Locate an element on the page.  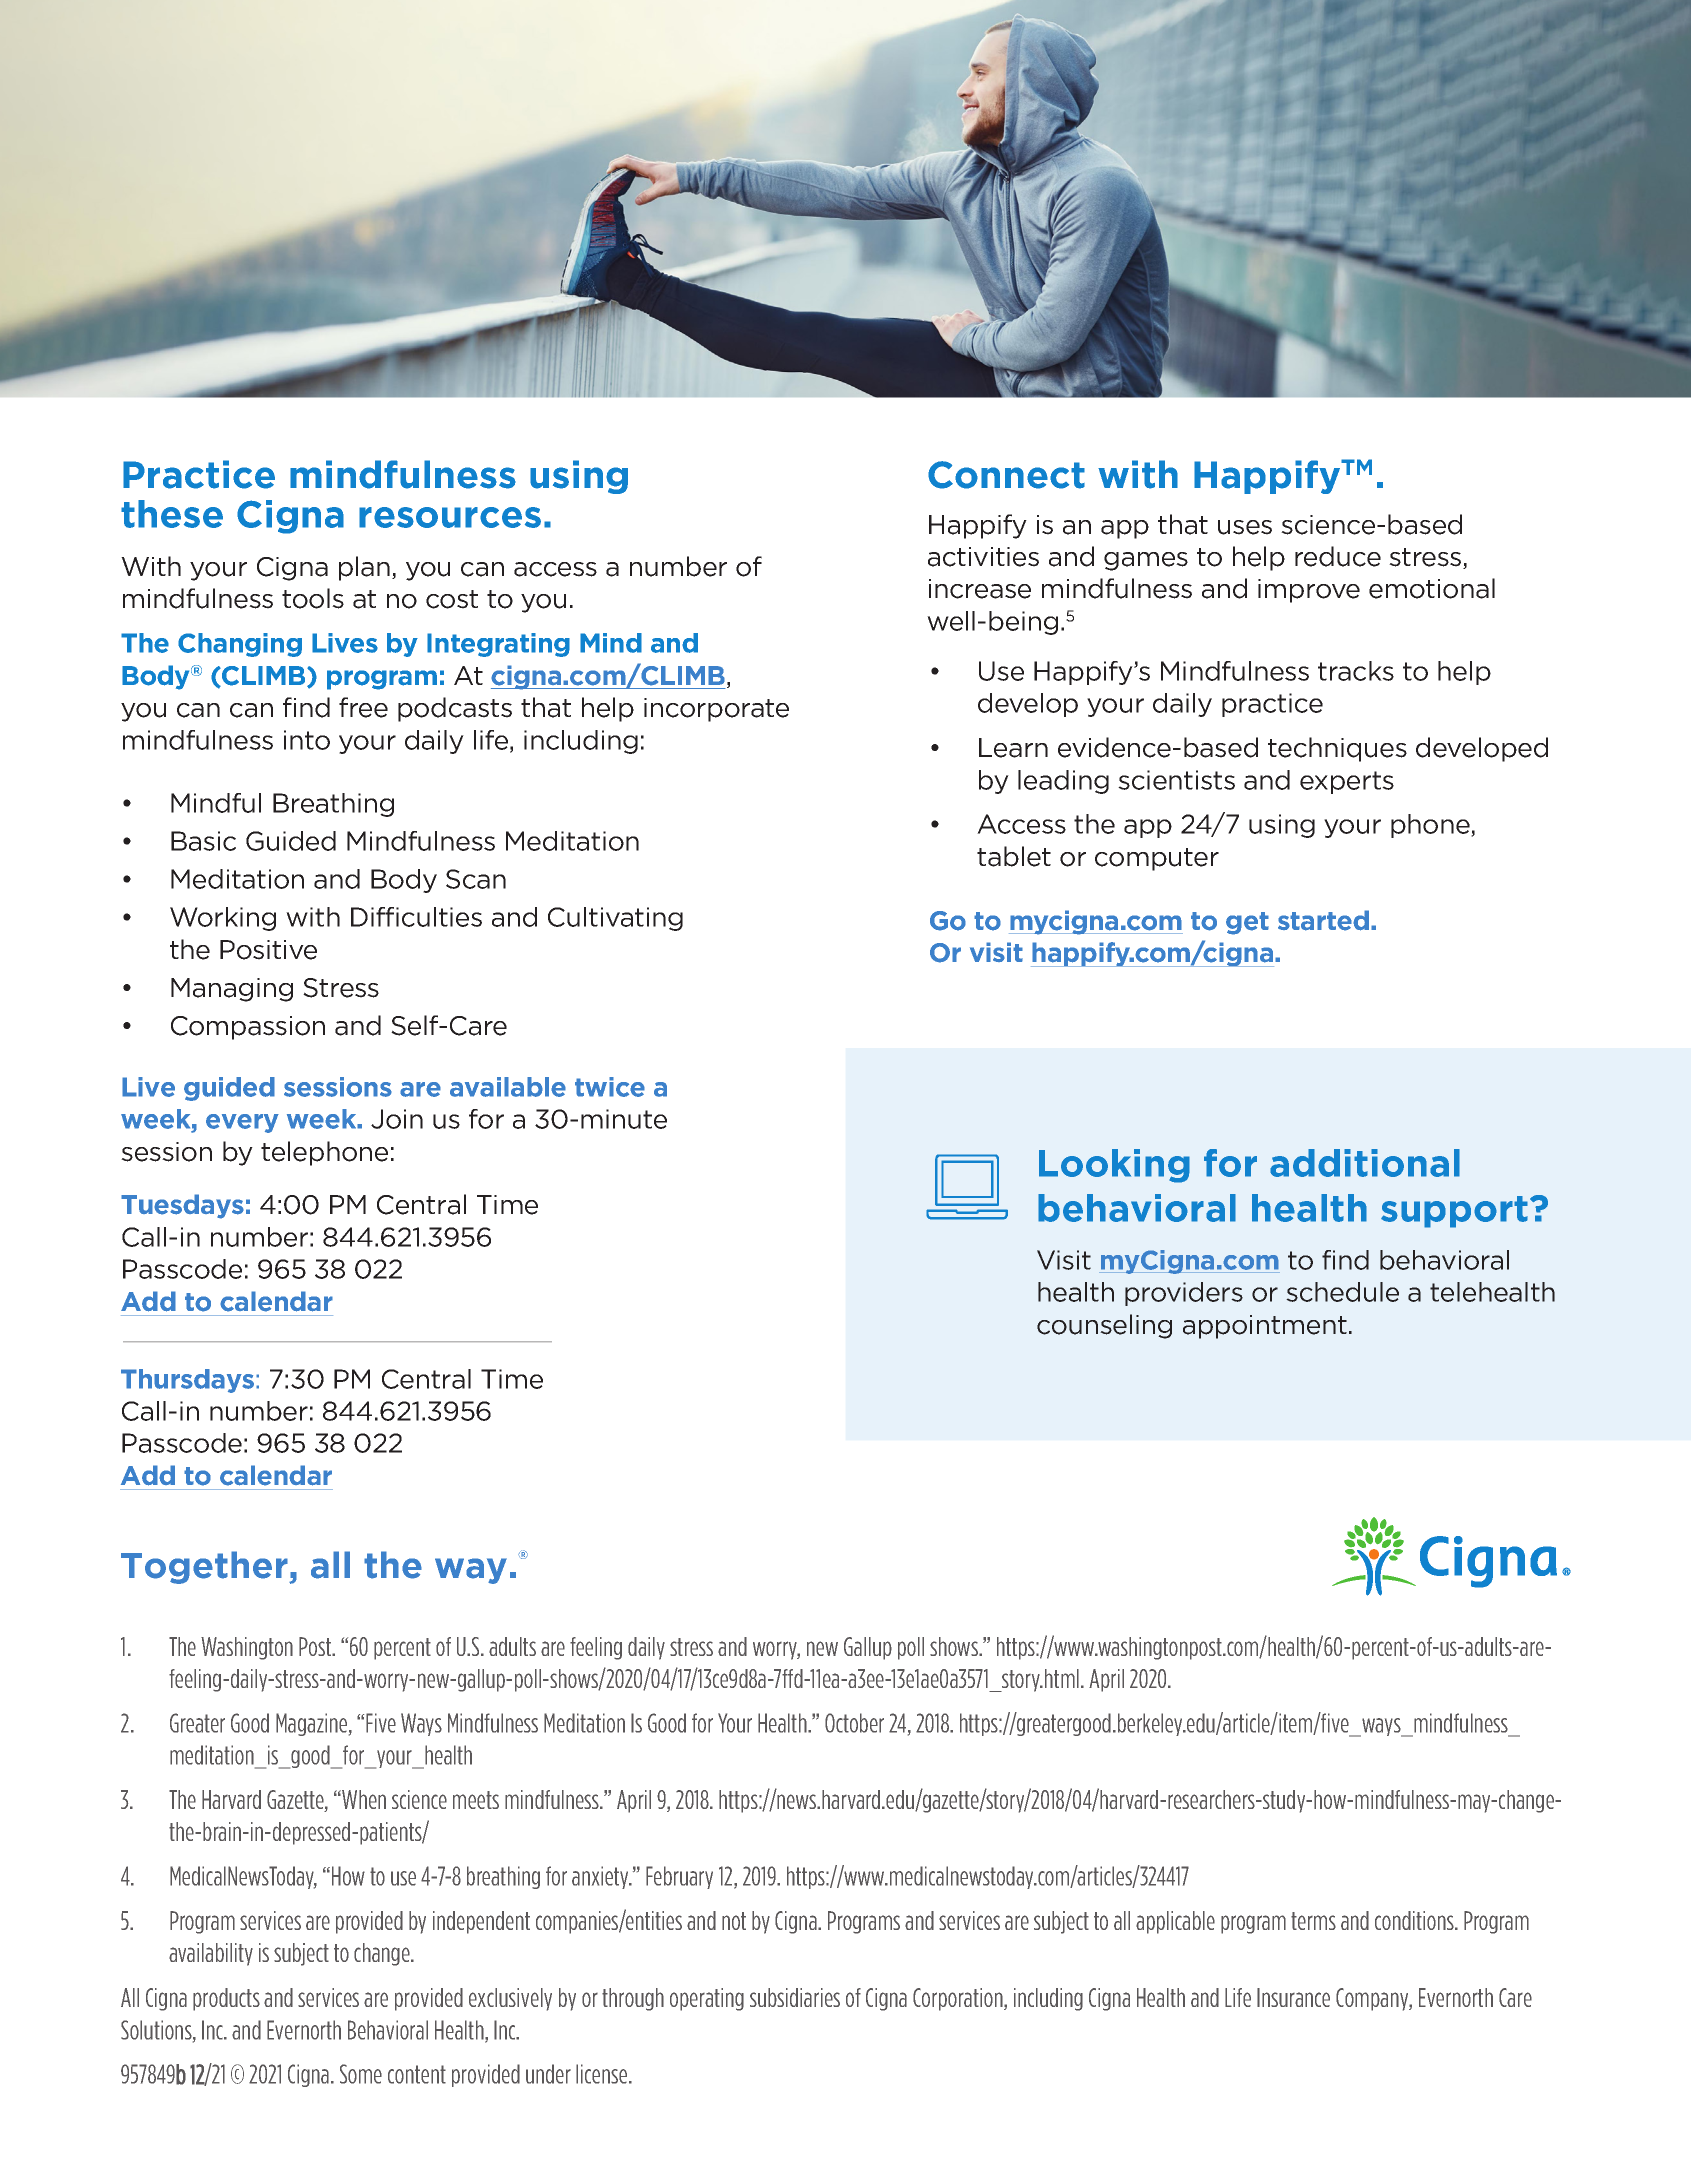
Some is located at coordinates (361, 2074).
